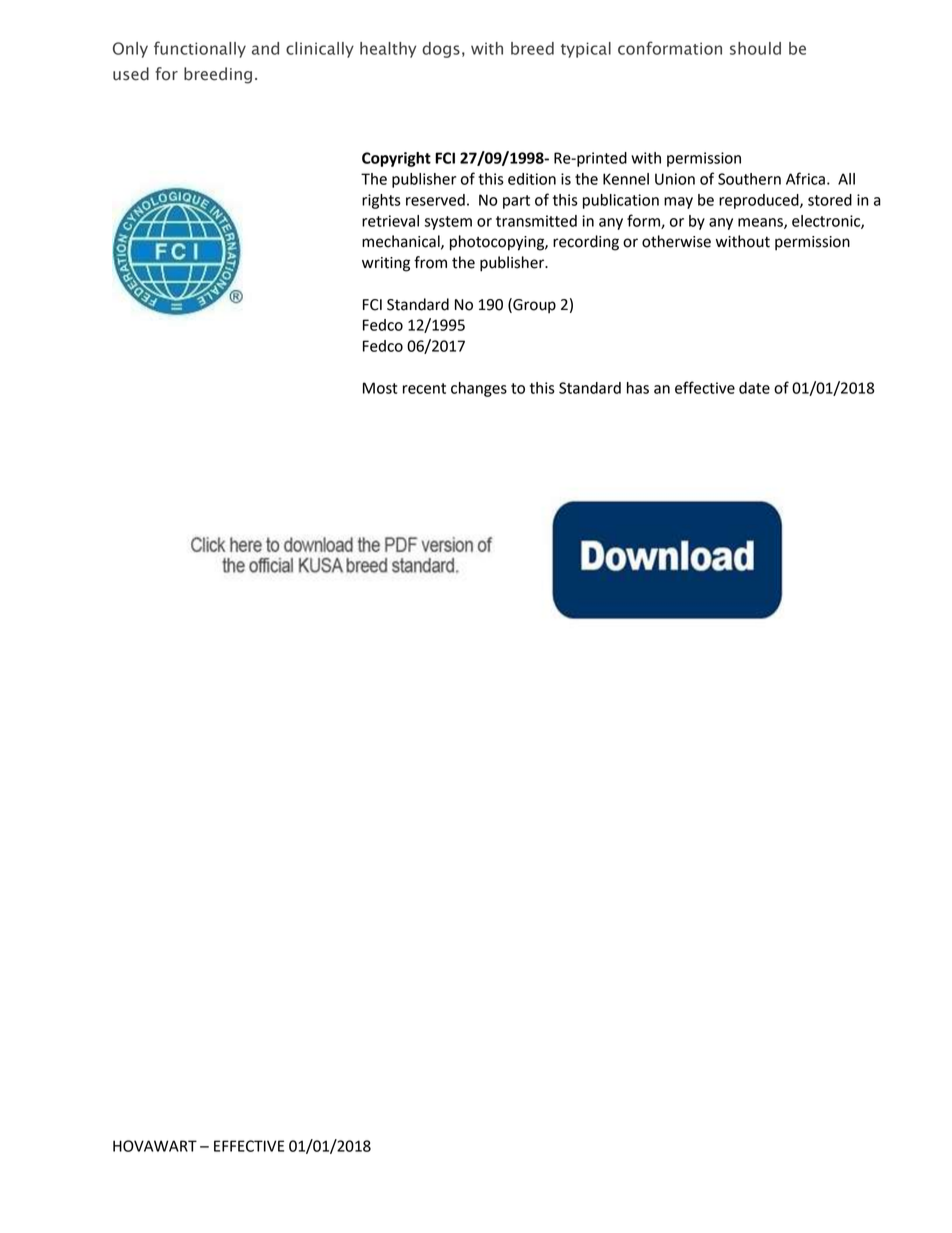 This screenshot has height=1233, width=952. Describe the element at coordinates (390, 221) in the screenshot. I see `retrieval` at that location.
